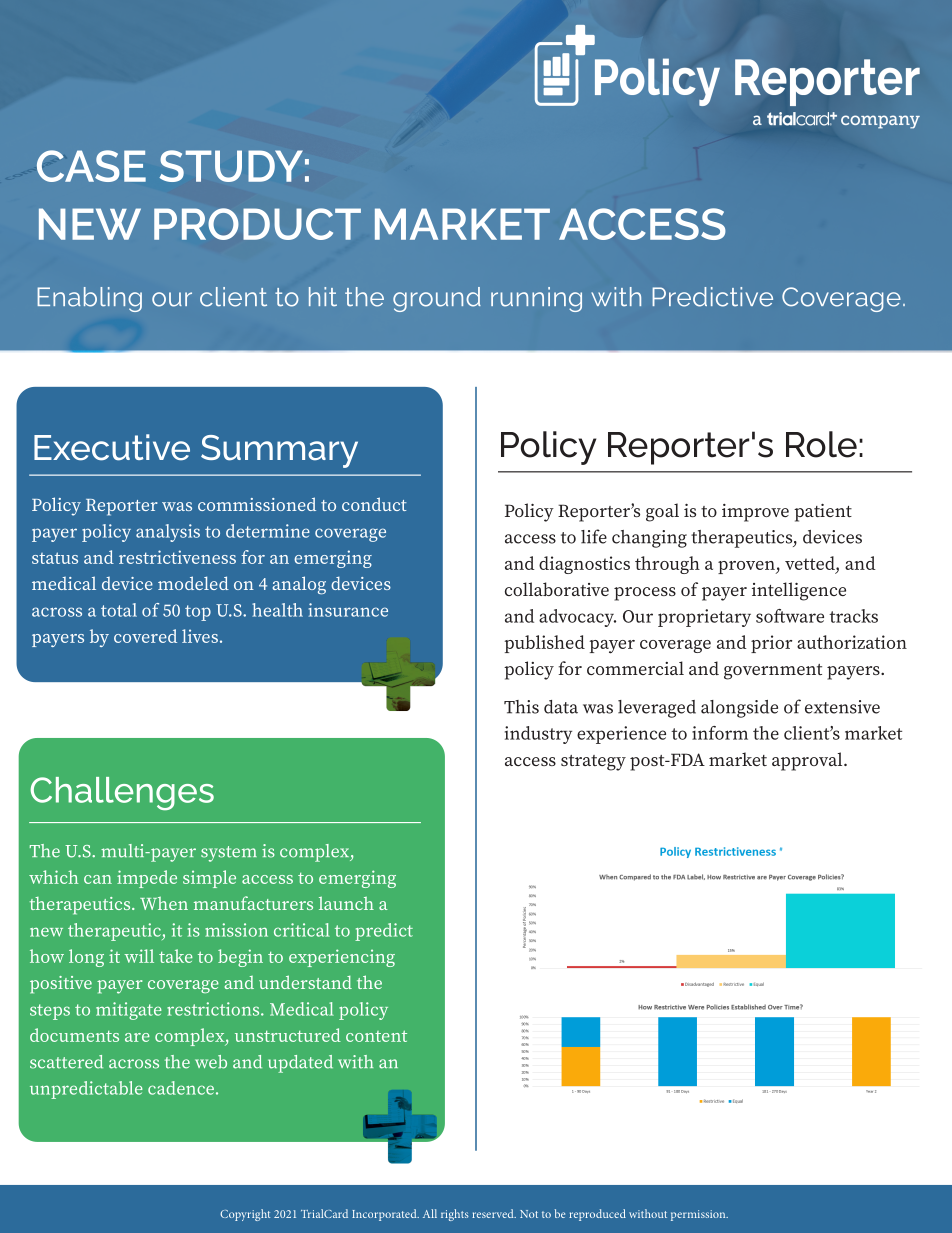 The width and height of the document is (952, 1233). Describe the element at coordinates (747, 567) in the document. I see `proven` at that location.
